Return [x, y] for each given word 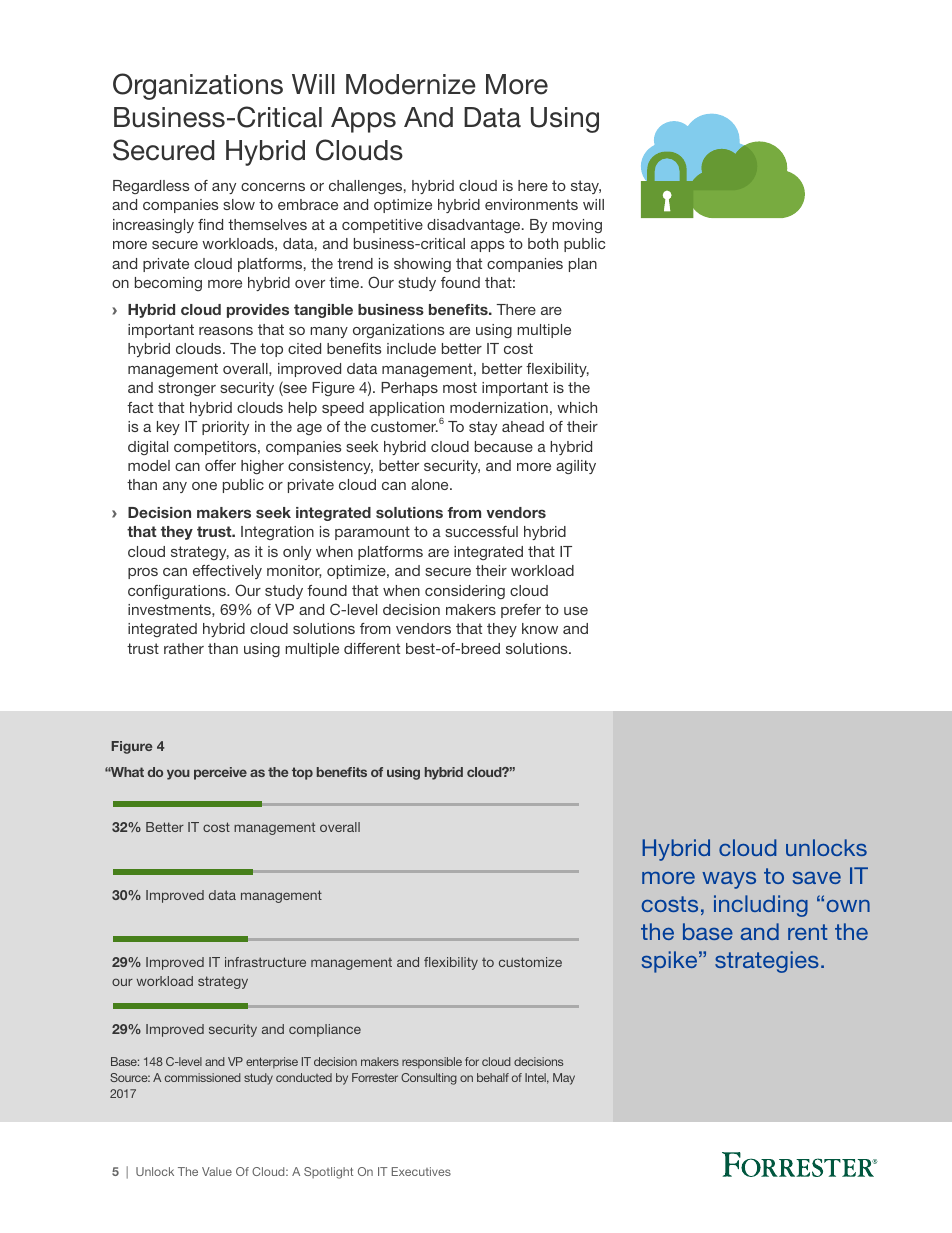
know [540, 628]
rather [184, 648]
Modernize [411, 84]
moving [577, 226]
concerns [273, 187]
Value [217, 1171]
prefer [521, 611]
